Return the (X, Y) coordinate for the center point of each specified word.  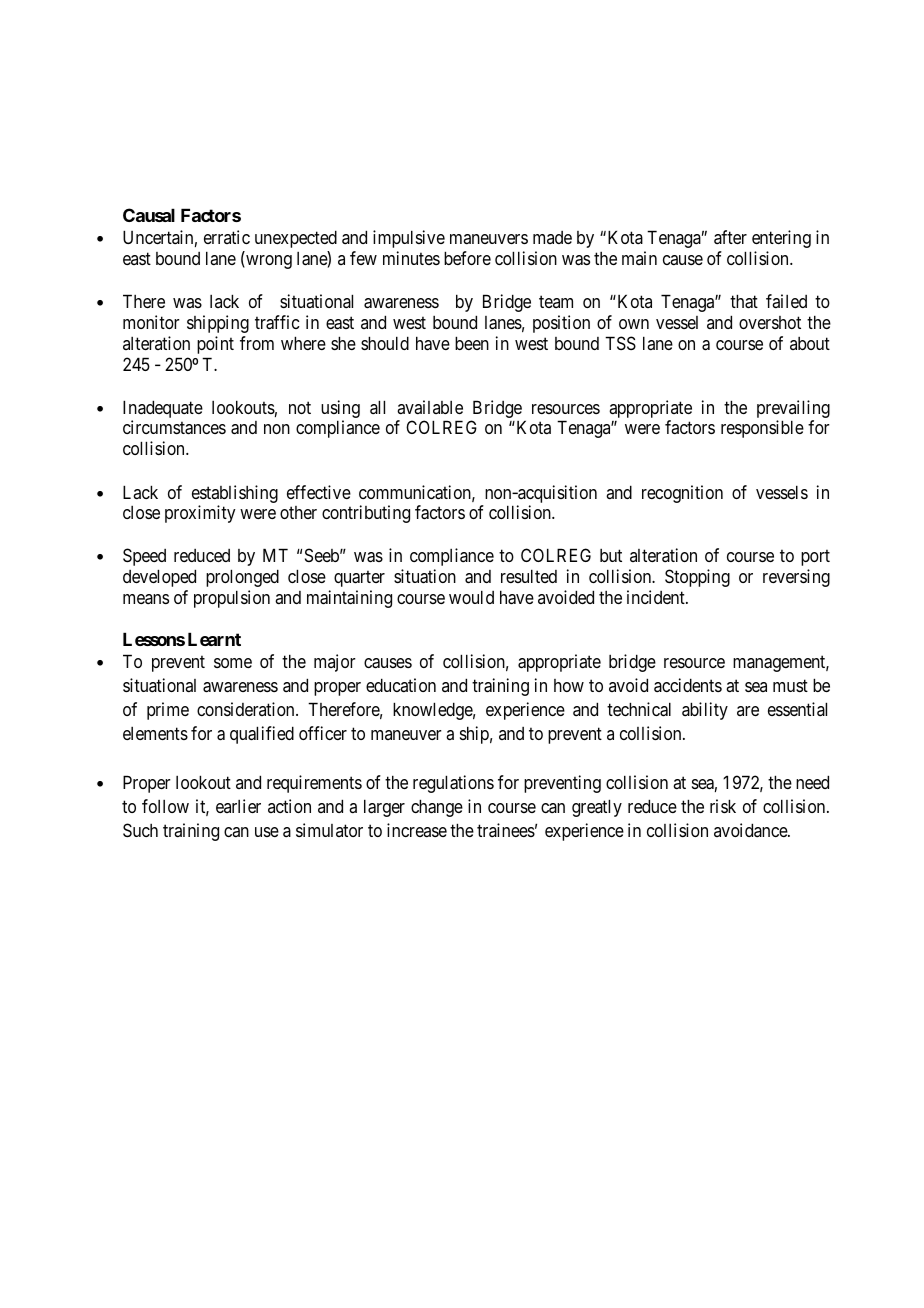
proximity (200, 514)
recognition (682, 494)
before (467, 258)
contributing (366, 514)
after (730, 237)
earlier (238, 806)
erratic (227, 237)
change (437, 808)
